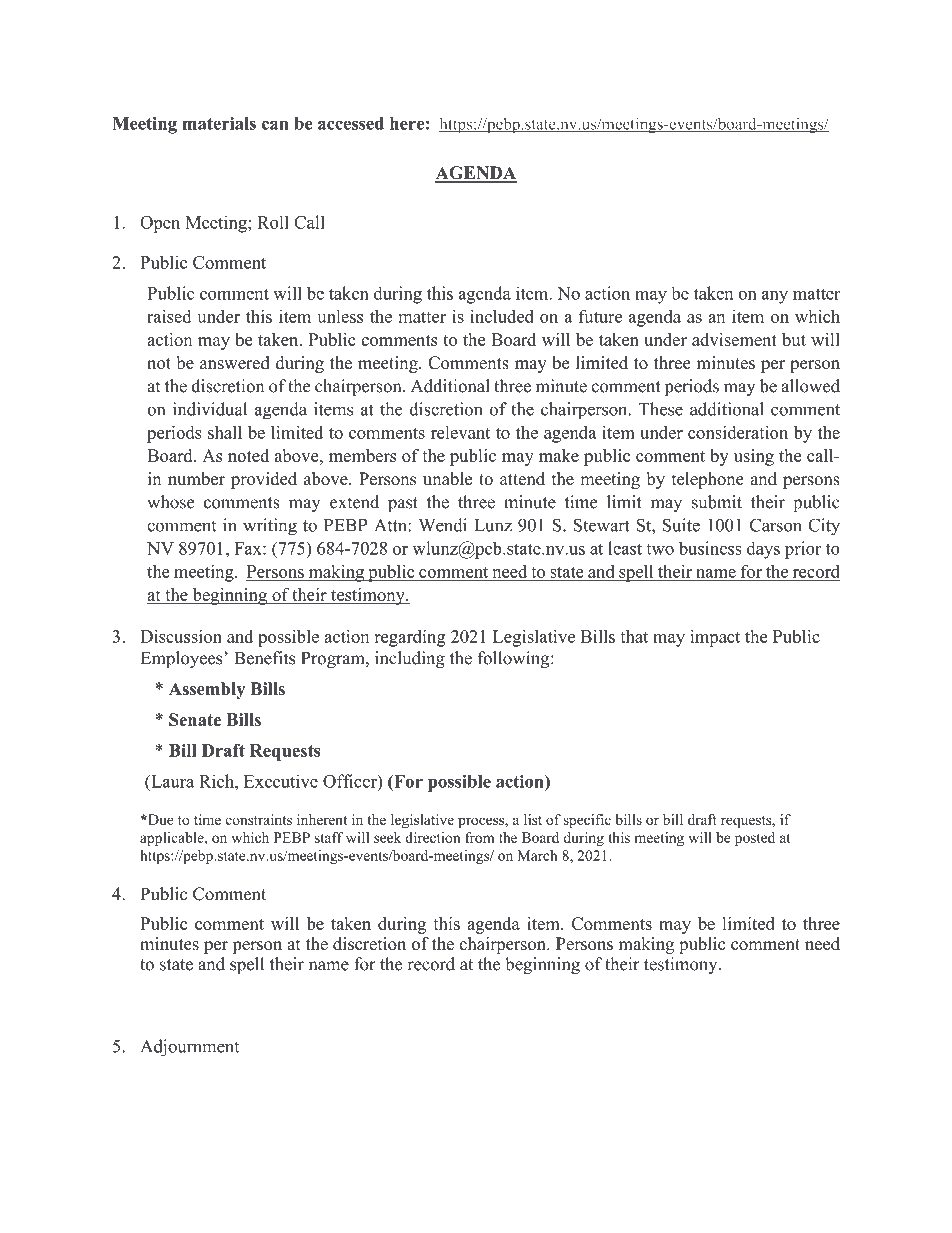 The image size is (952, 1233). I want to click on including, so click(410, 659).
